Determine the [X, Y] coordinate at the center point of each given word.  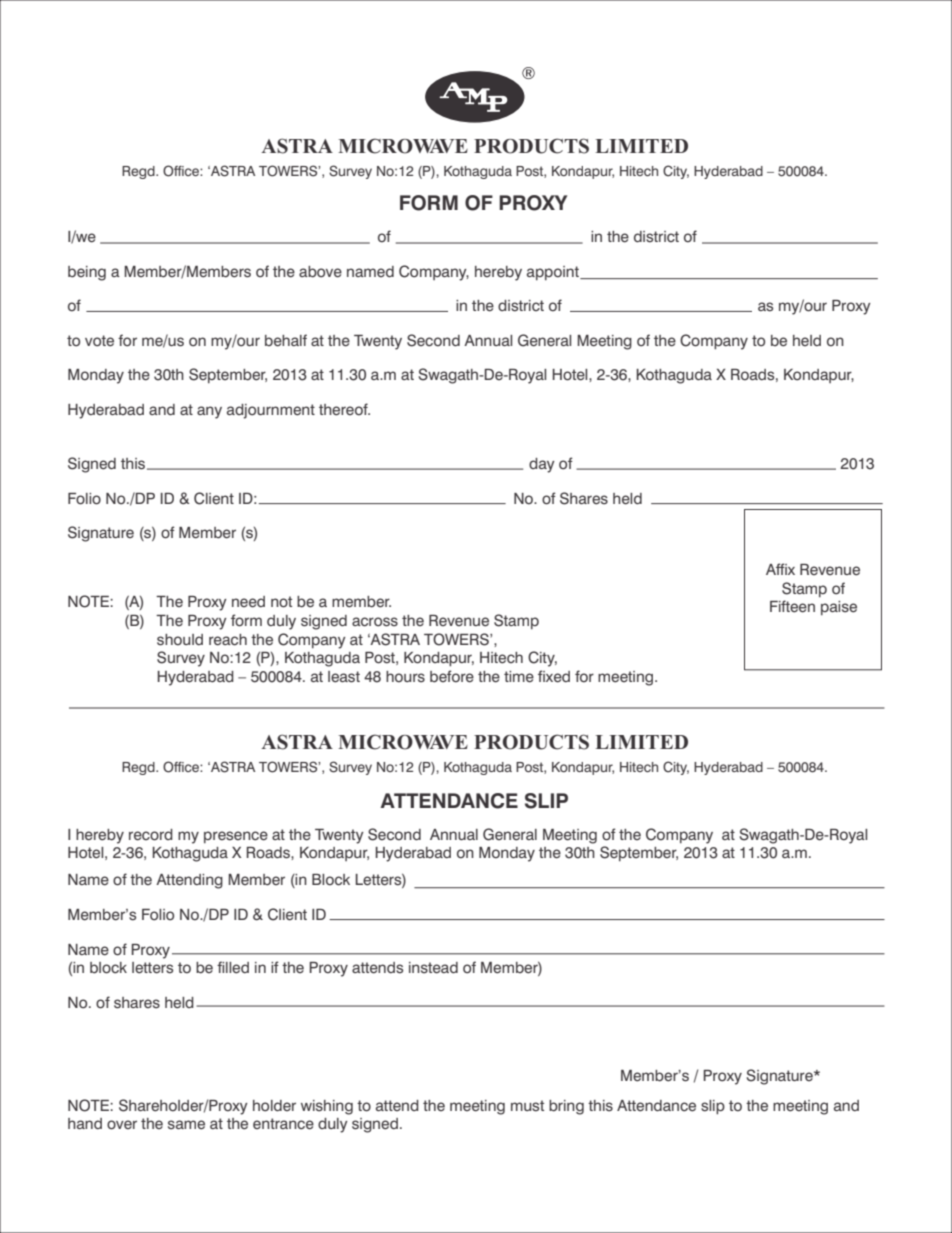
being [87, 273]
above [320, 272]
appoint [554, 273]
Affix [780, 569]
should [180, 640]
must [527, 1106]
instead [433, 968]
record [151, 835]
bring [566, 1107]
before [452, 676]
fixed [554, 676]
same [186, 1125]
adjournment [271, 411]
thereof [344, 409]
